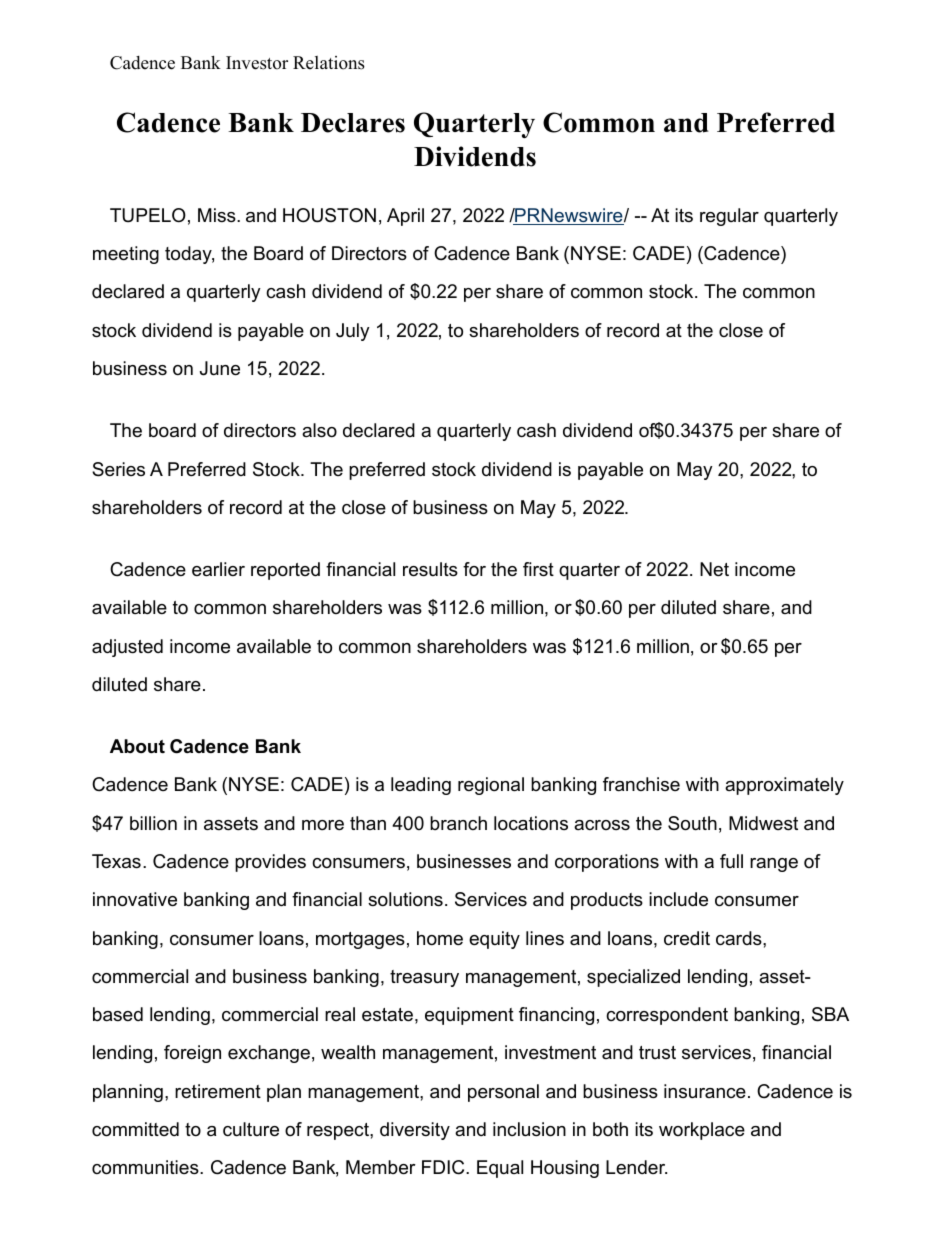 The width and height of the screenshot is (952, 1233). What do you see at coordinates (714, 569) in the screenshot?
I see `Net` at bounding box center [714, 569].
